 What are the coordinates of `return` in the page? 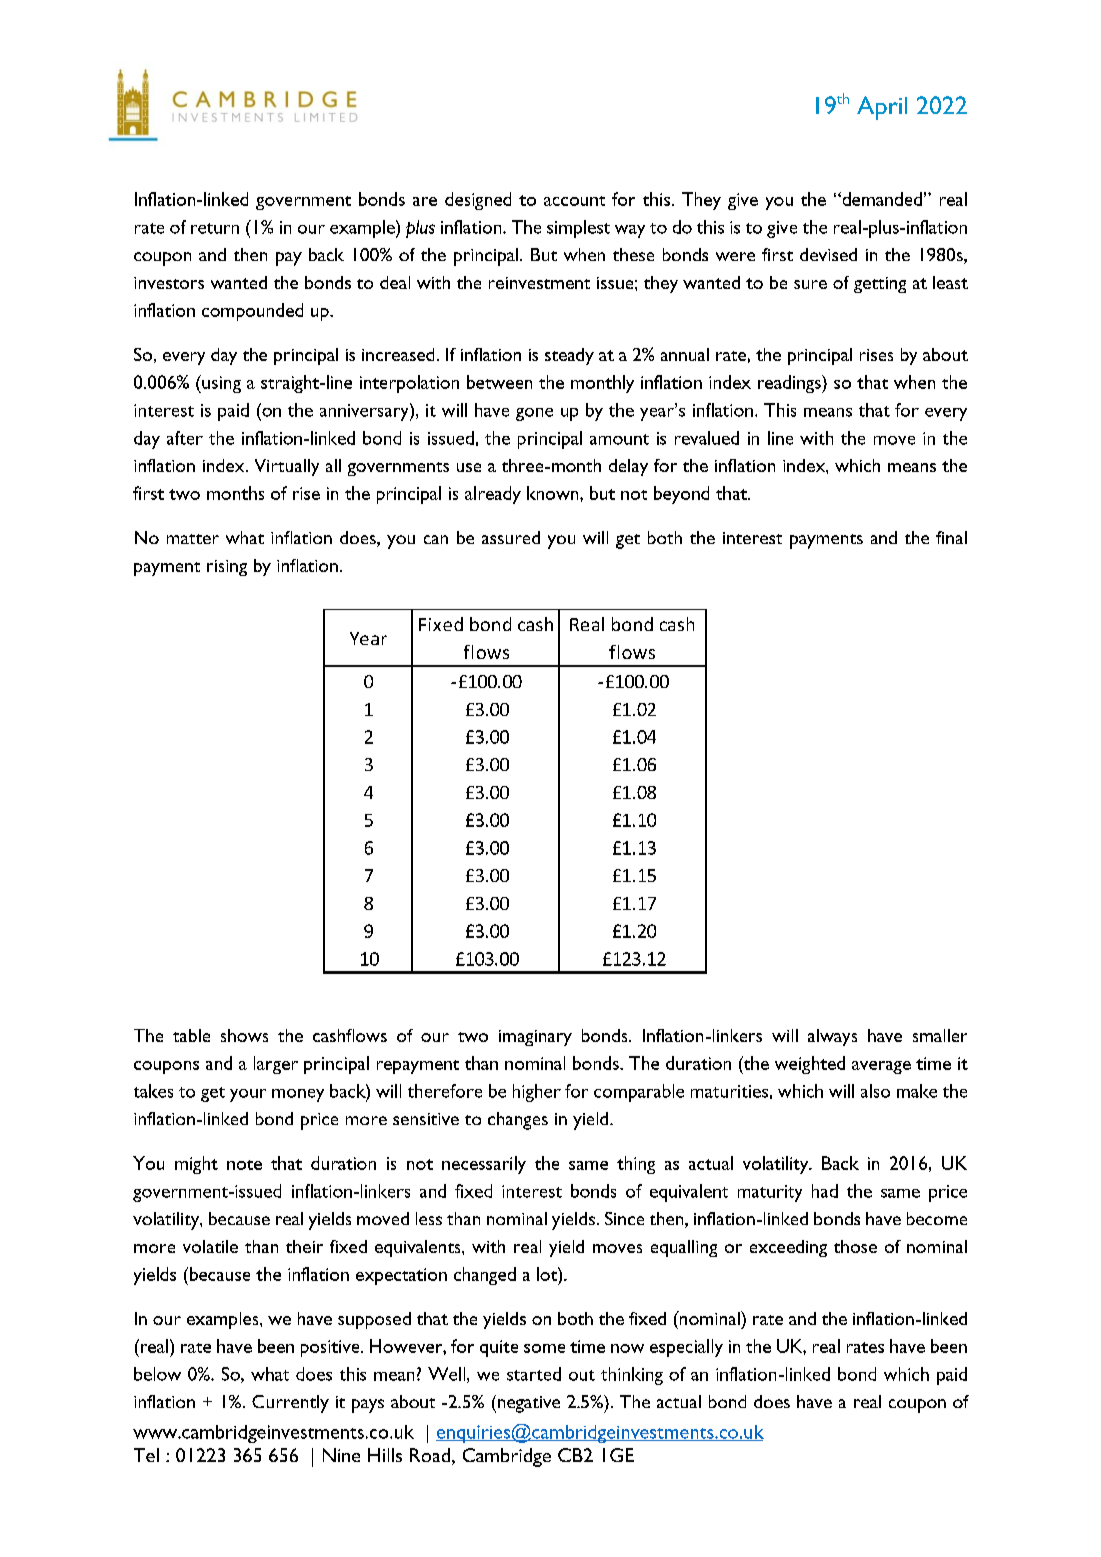 It's located at (215, 228).
